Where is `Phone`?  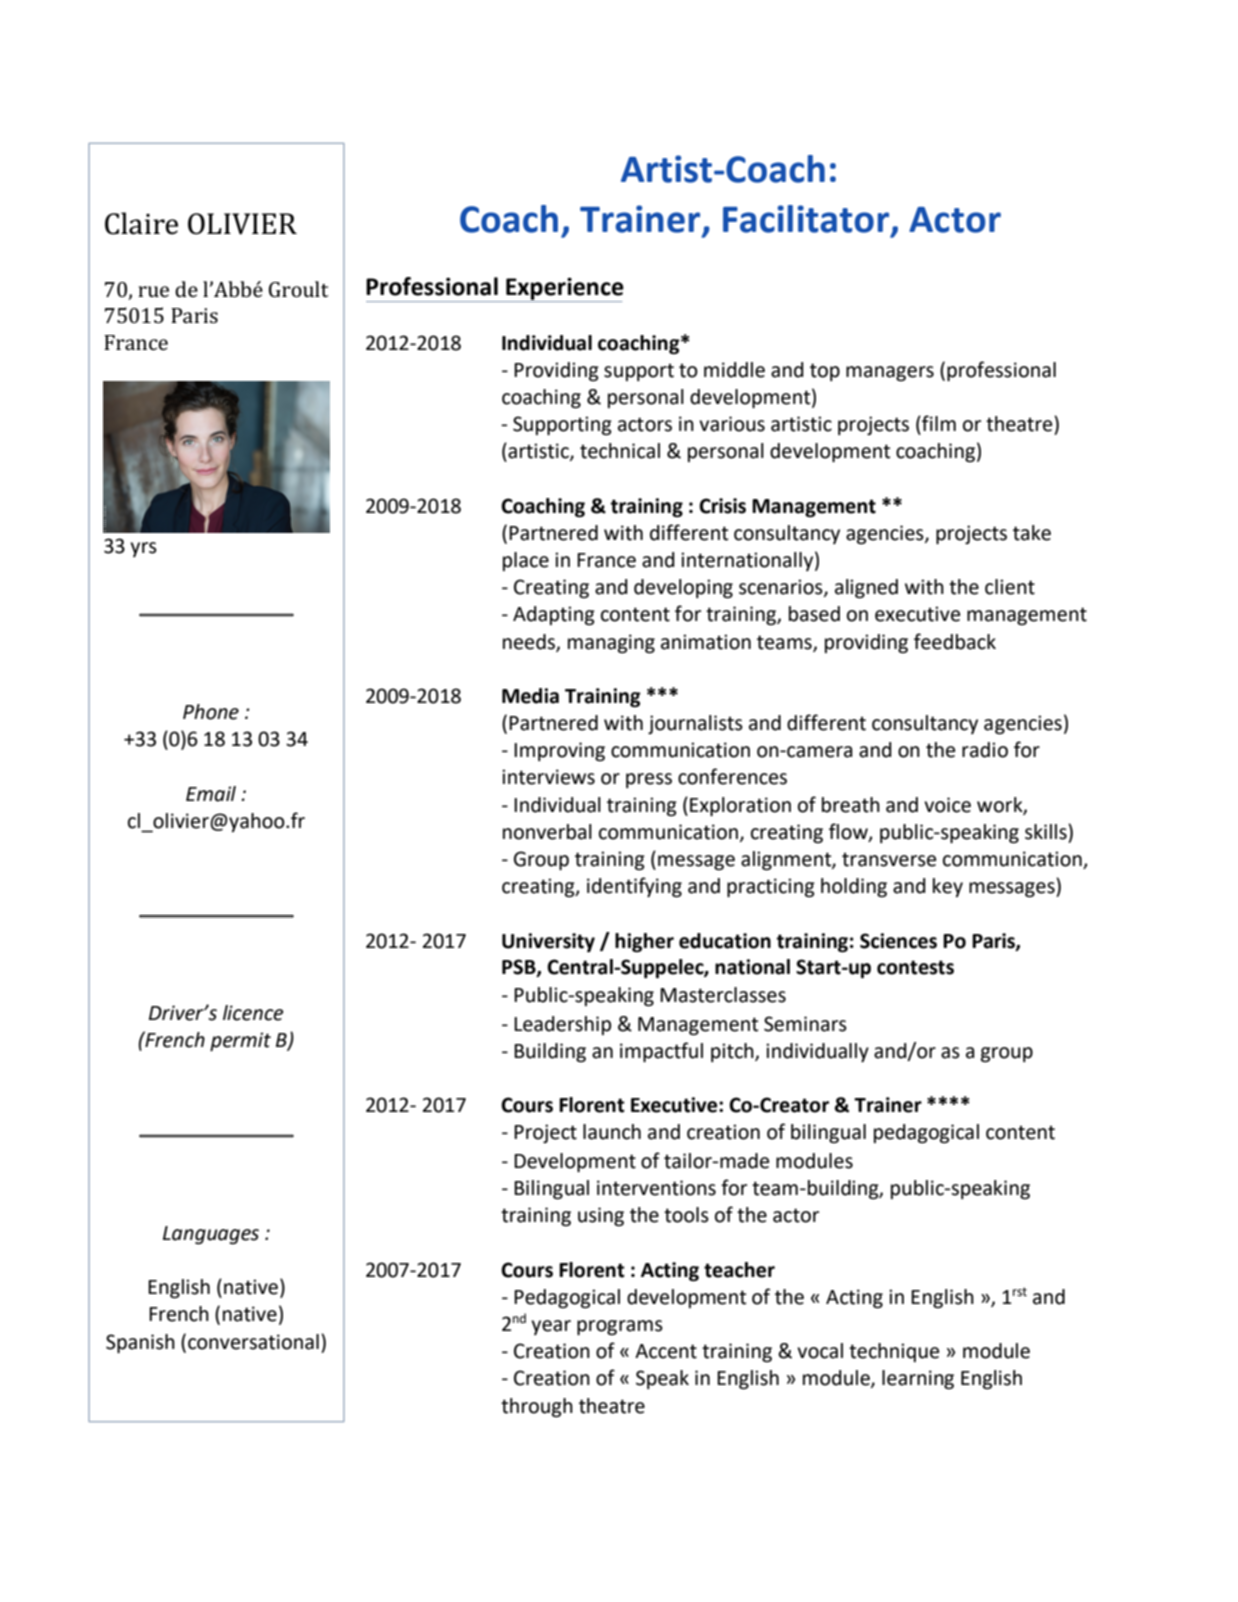 Phone is located at coordinates (211, 712).
